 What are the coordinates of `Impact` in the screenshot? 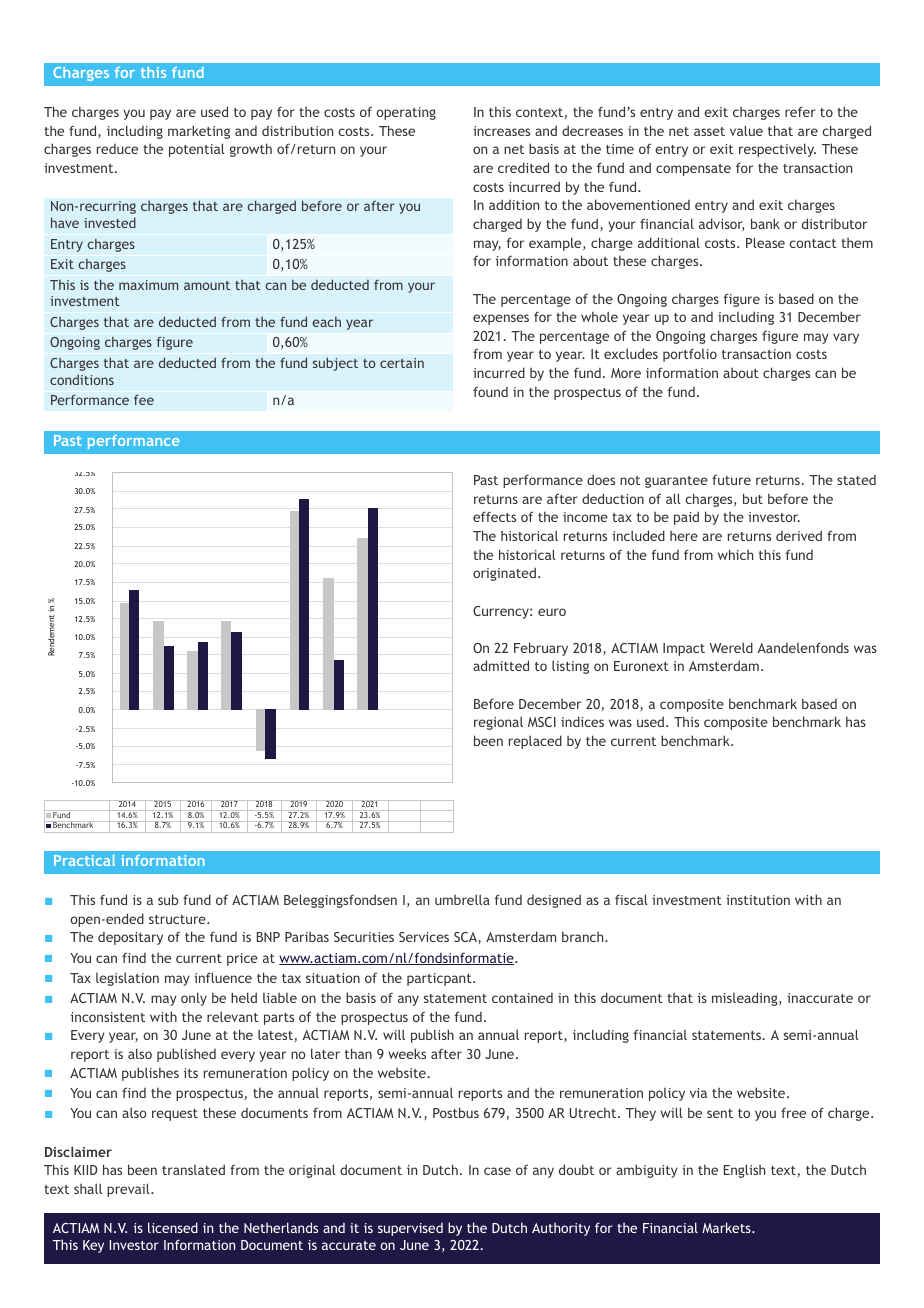 It's located at (684, 649).
